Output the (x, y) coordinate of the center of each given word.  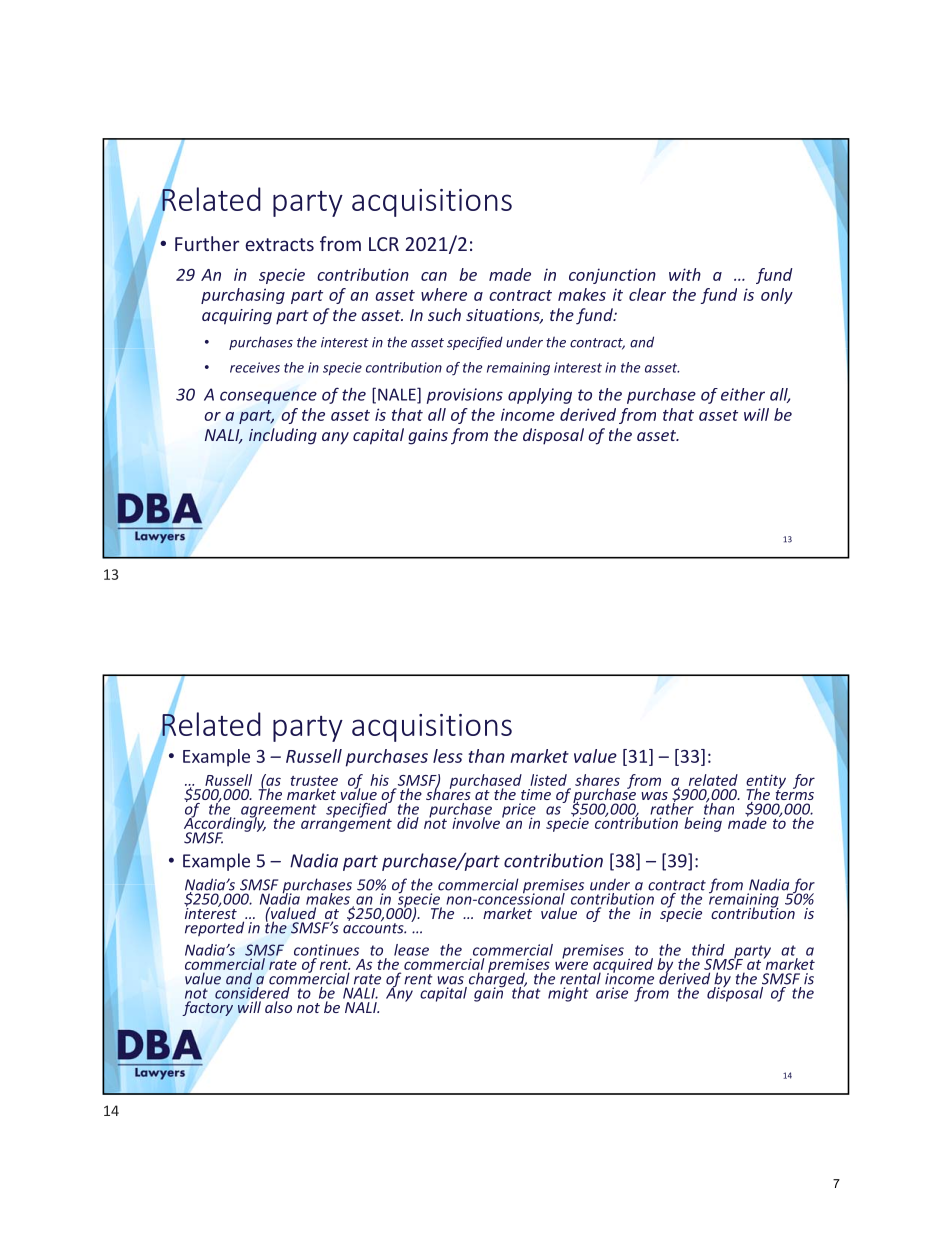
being (703, 824)
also (278, 1007)
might (569, 993)
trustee (314, 781)
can (434, 276)
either (743, 394)
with (685, 274)
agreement (278, 812)
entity (766, 782)
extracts (279, 244)
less (448, 756)
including (283, 436)
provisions (465, 396)
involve (476, 823)
